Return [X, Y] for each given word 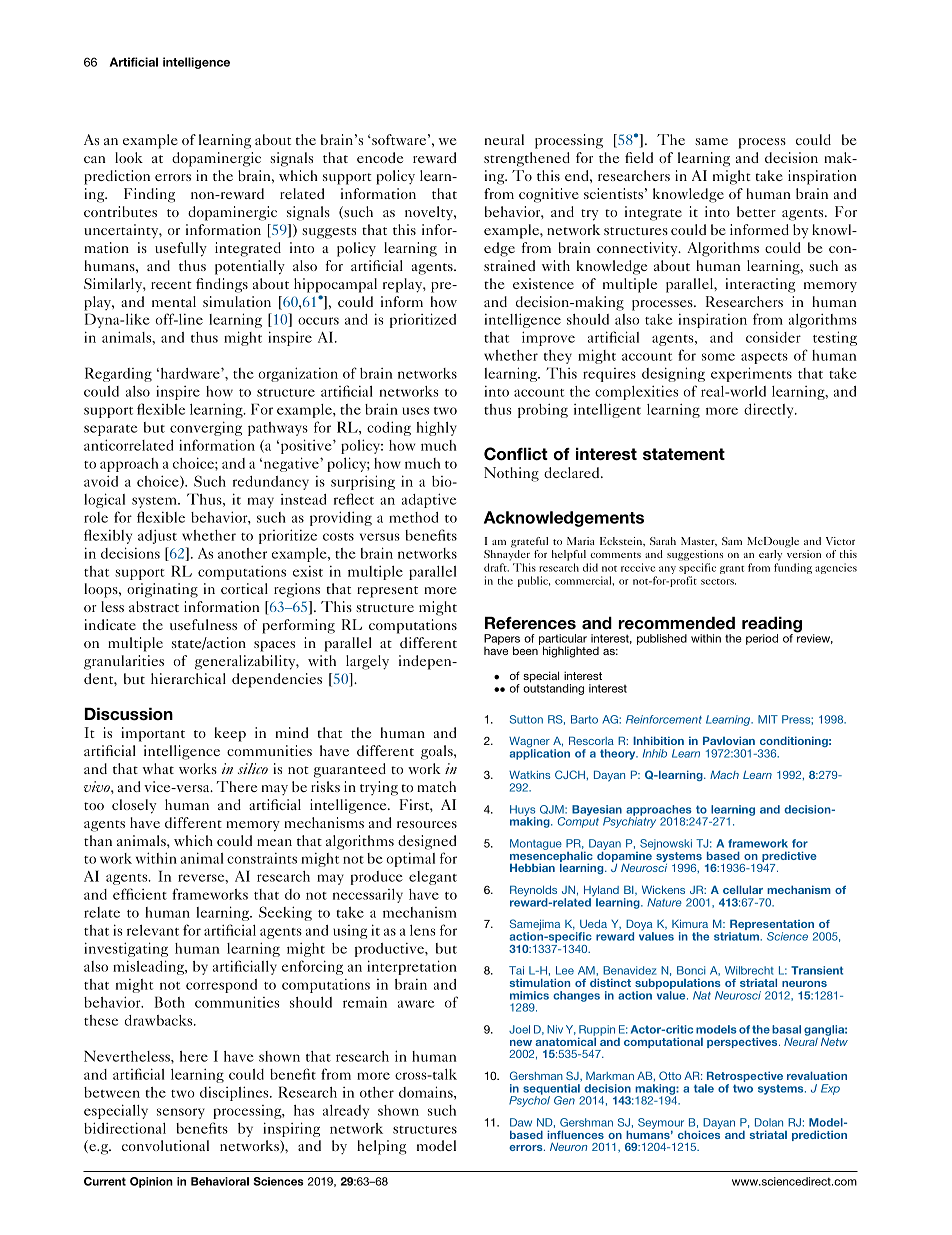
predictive [788, 858]
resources [427, 824]
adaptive [429, 500]
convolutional [165, 1145]
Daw [521, 1122]
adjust [157, 537]
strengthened [527, 159]
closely [134, 806]
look [129, 157]
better [756, 211]
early [770, 555]
